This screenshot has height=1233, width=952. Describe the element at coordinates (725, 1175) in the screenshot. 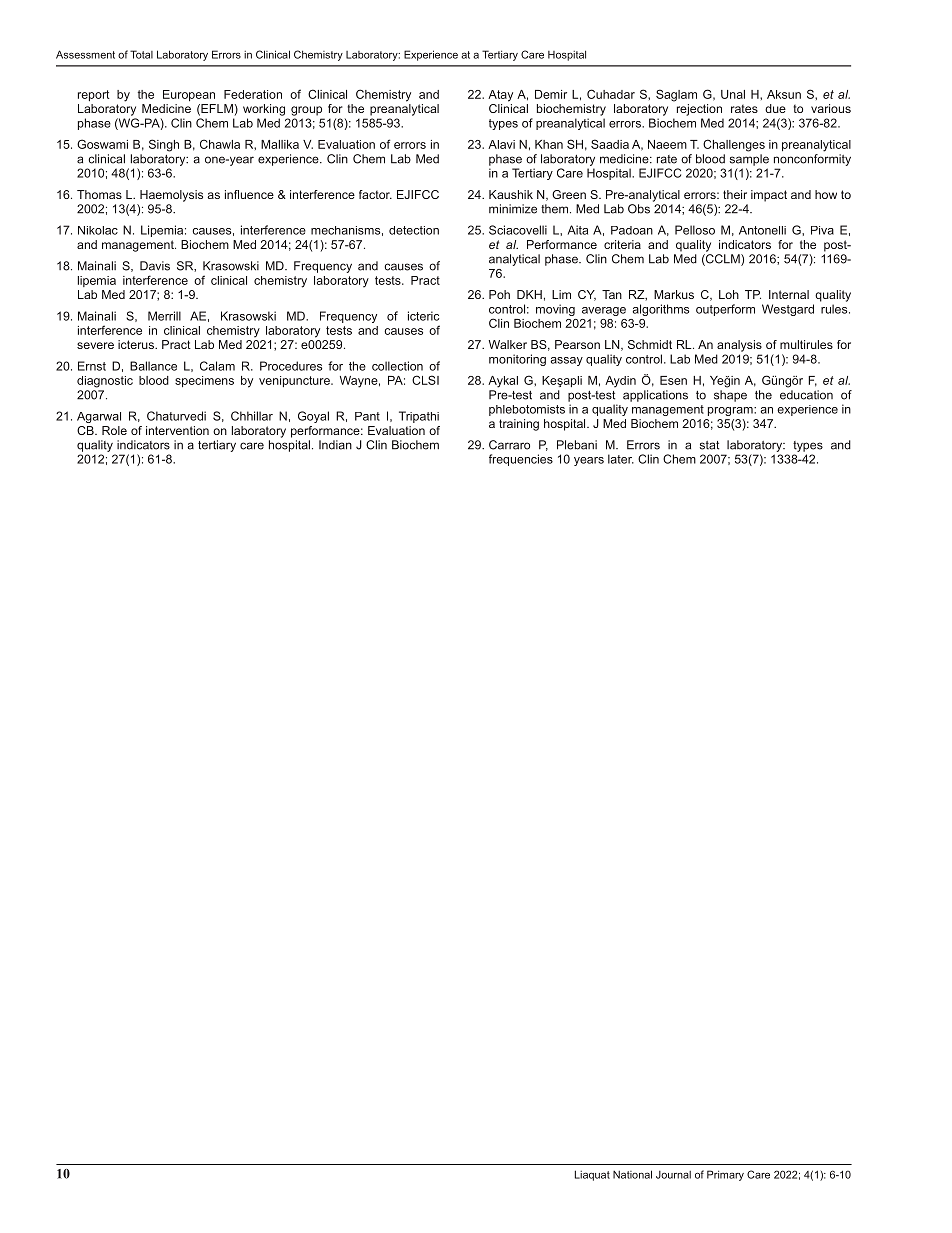

I see `Primary` at that location.
